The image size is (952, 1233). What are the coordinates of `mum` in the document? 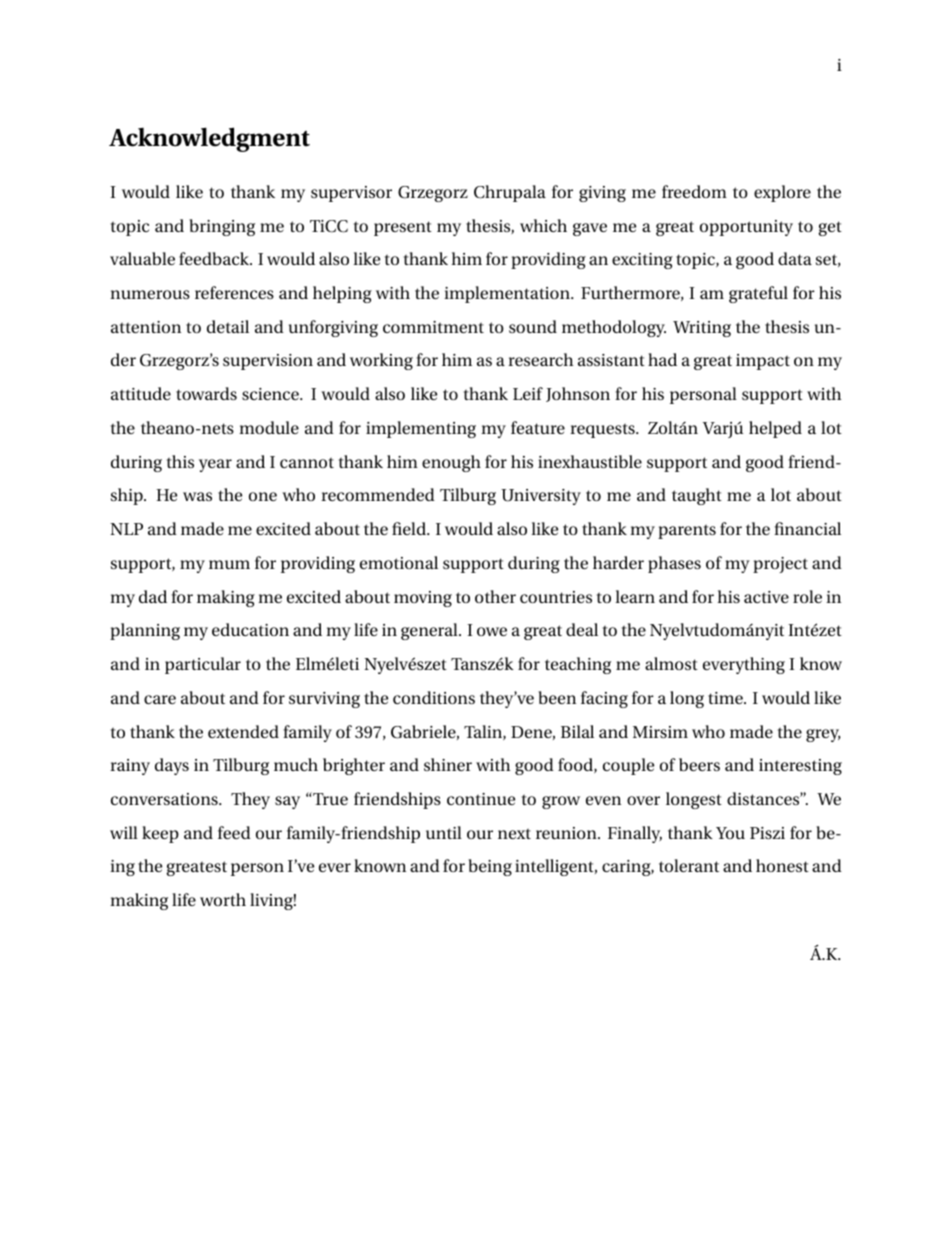 It's located at (229, 564).
